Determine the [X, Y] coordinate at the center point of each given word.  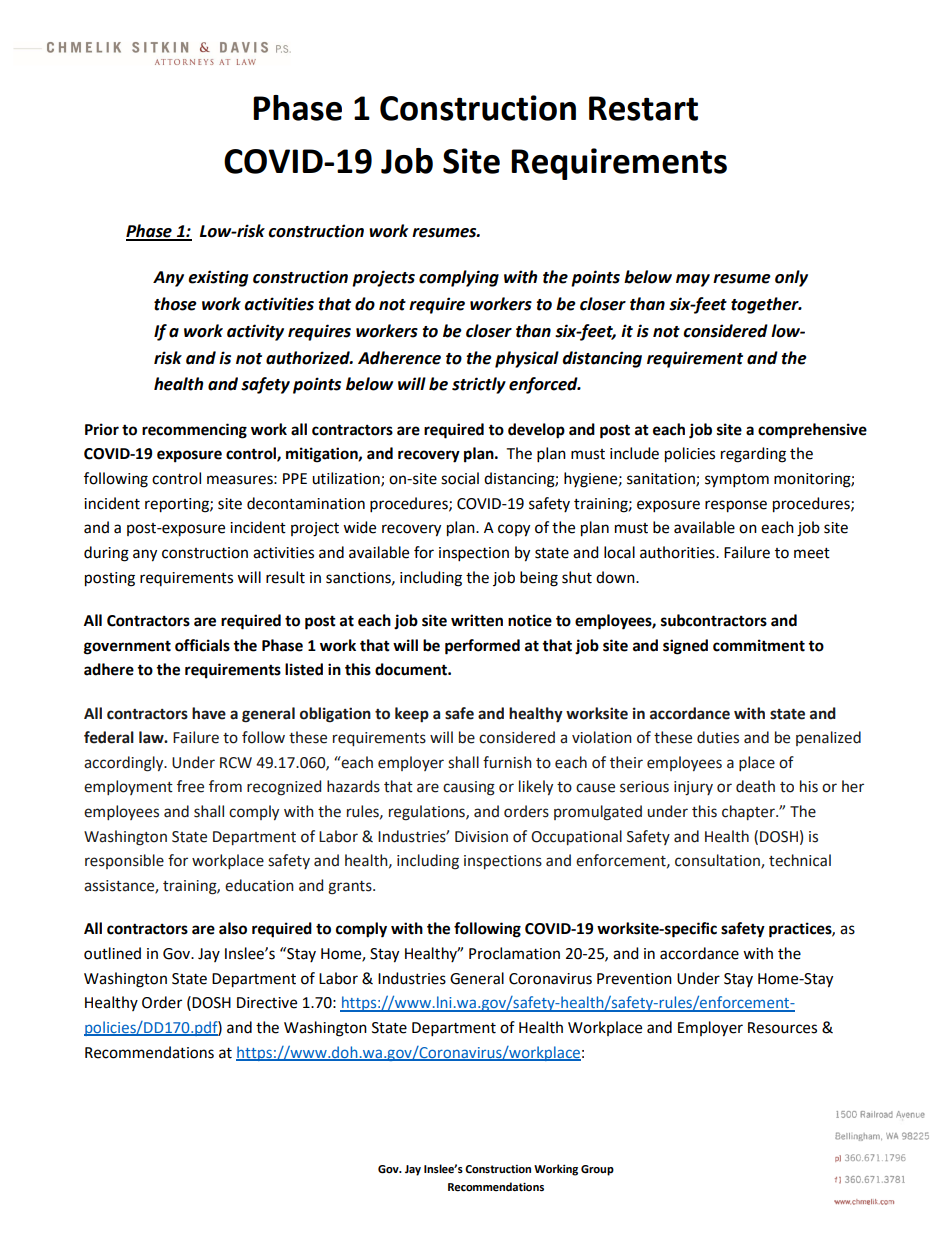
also [233, 928]
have [209, 713]
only [791, 278]
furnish [507, 762]
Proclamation [514, 953]
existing [218, 278]
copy [514, 530]
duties [718, 737]
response [736, 506]
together [766, 305]
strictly [479, 385]
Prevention [634, 979]
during [106, 554]
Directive [267, 1003]
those [175, 304]
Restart [643, 108]
